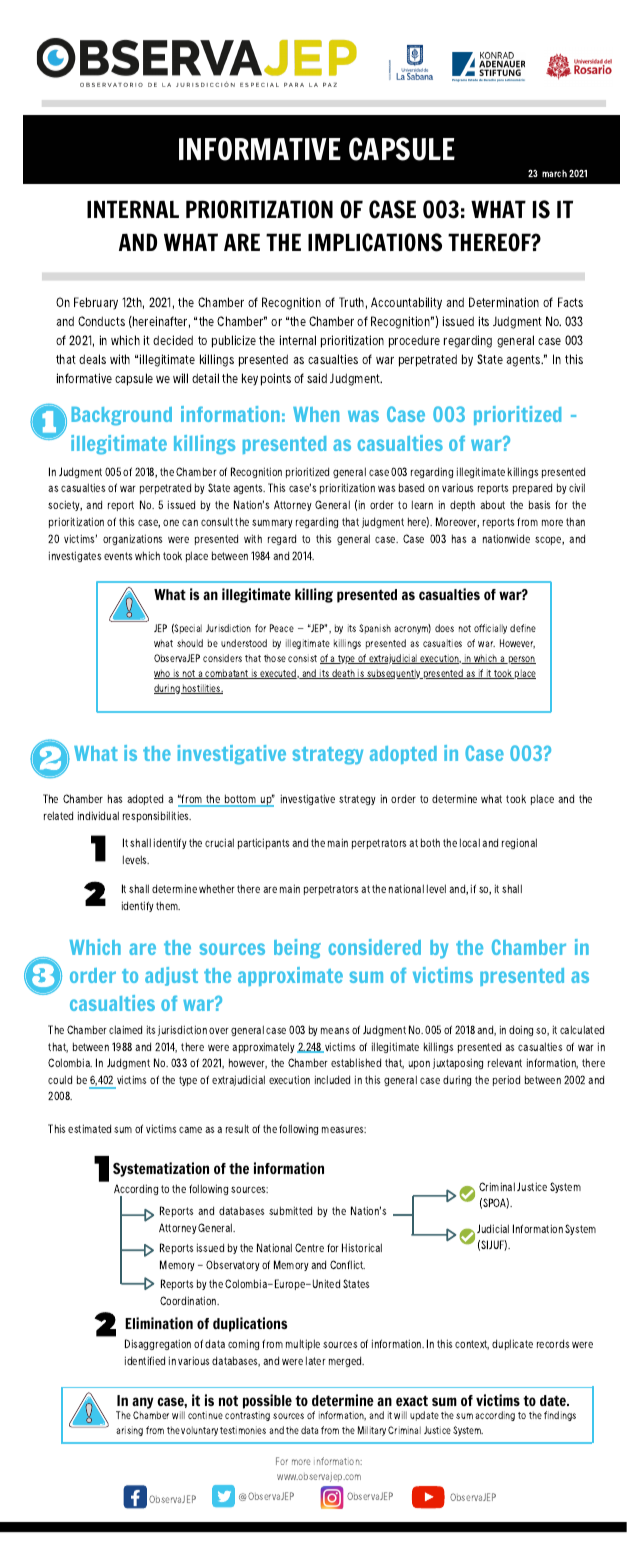 This screenshot has width=627, height=1568. I want to click on February, so click(96, 303).
